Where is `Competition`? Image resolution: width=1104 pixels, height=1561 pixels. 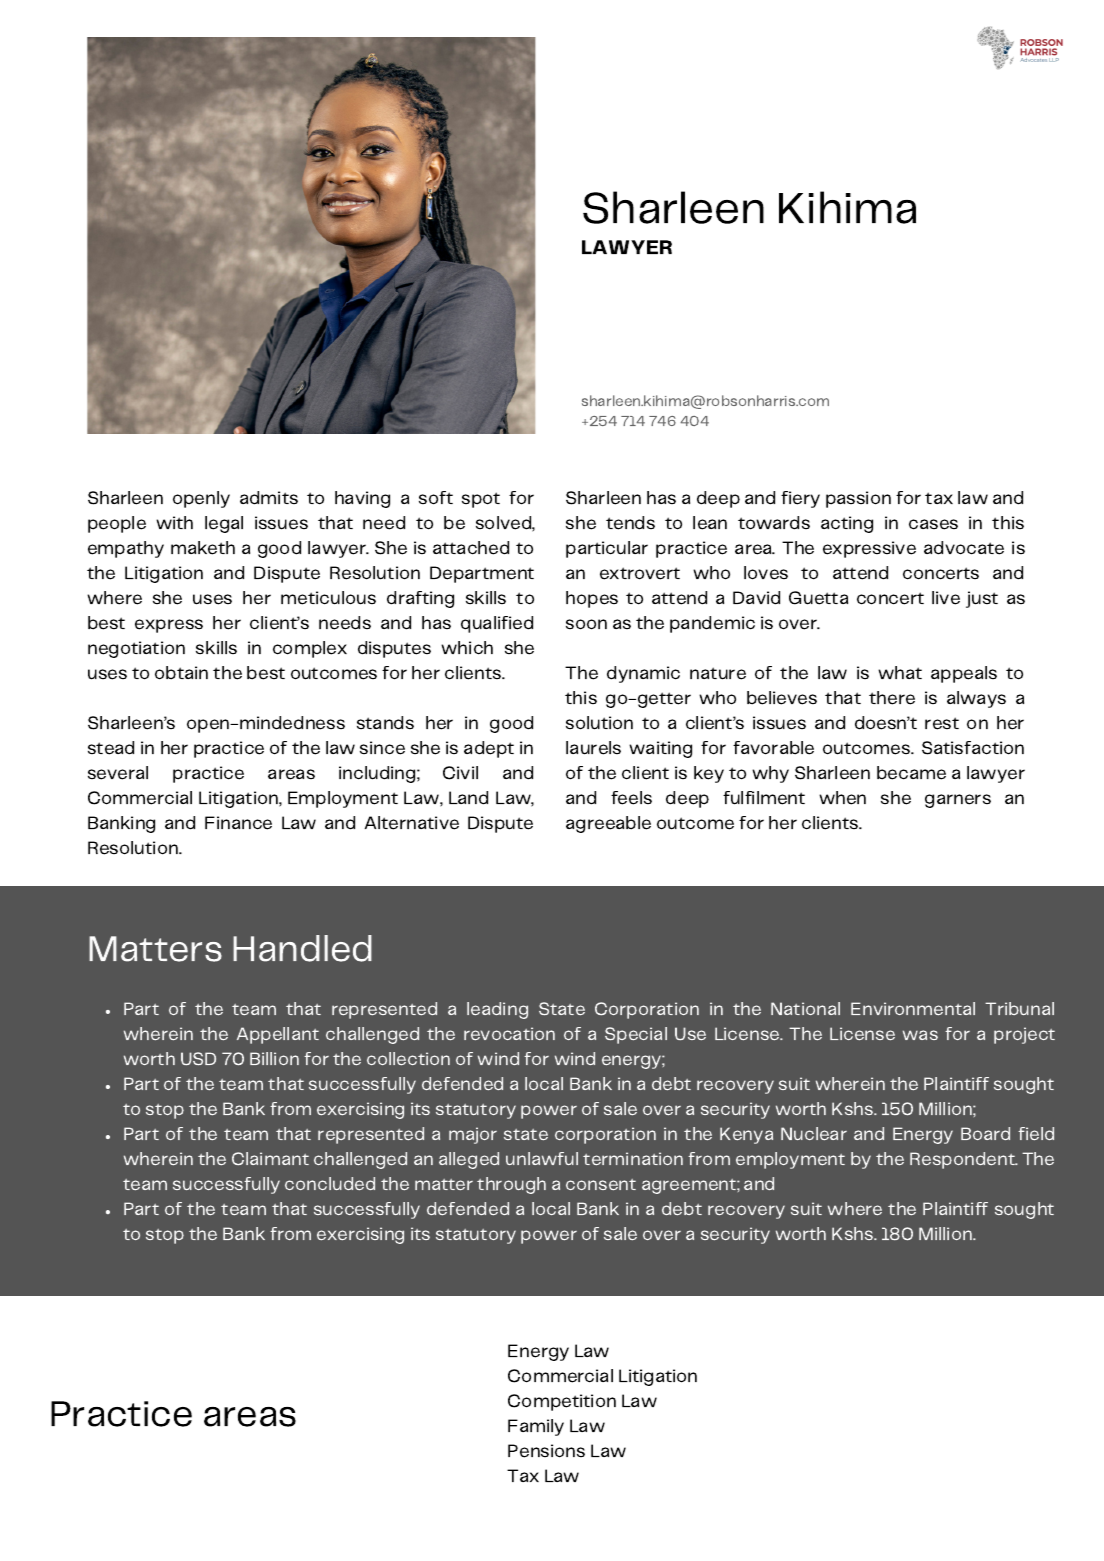 Competition is located at coordinates (562, 1402).
